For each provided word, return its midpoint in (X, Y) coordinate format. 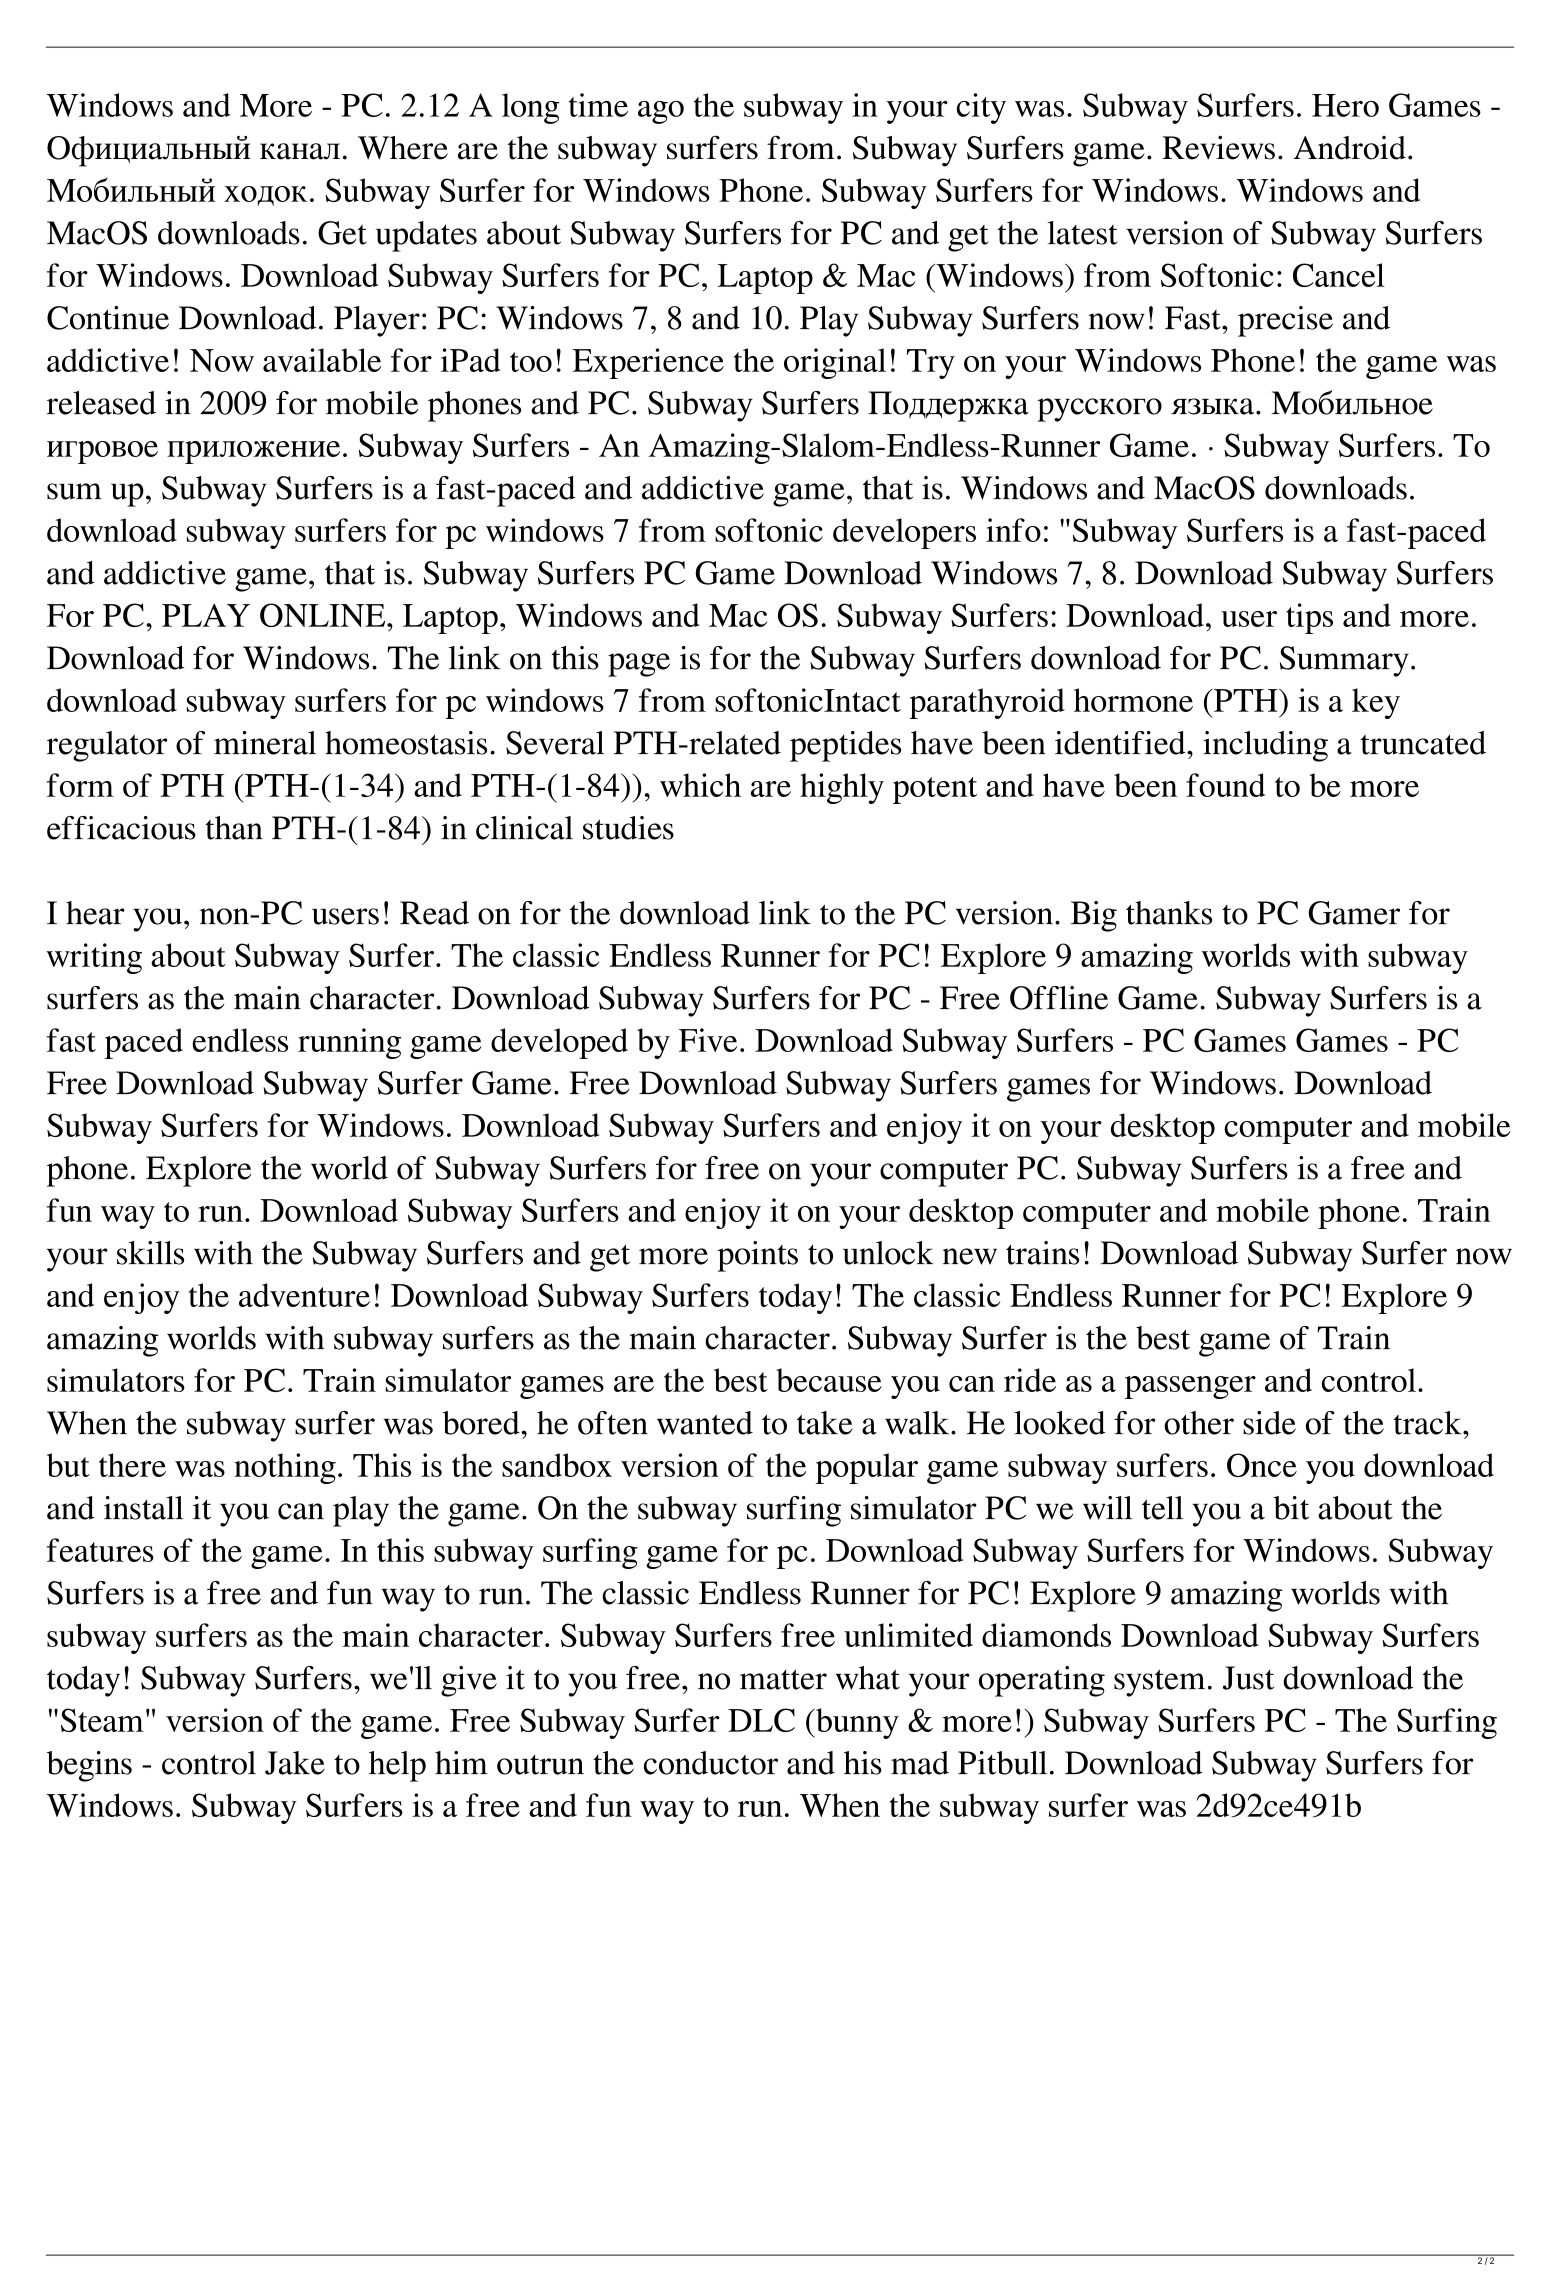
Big (1094, 916)
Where (403, 148)
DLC (761, 1720)
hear (95, 913)
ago (661, 112)
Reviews (1218, 148)
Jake (295, 1763)
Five (708, 1040)
